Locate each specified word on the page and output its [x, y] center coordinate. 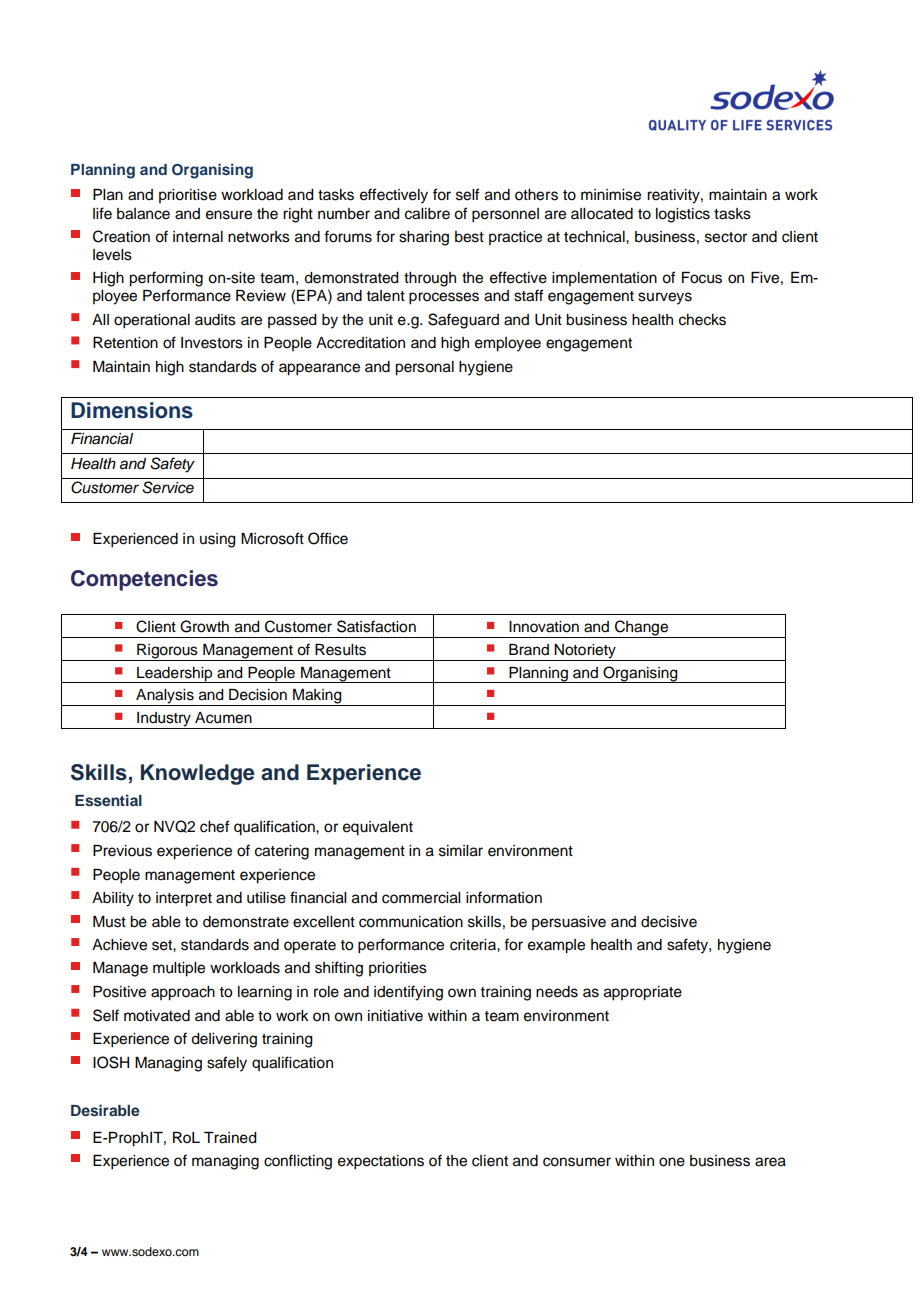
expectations [381, 1162]
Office [328, 538]
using [218, 540]
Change [642, 629]
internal [198, 237]
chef [214, 826]
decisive [669, 922]
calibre [427, 214]
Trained [230, 1138]
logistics [683, 215]
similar [461, 851]
